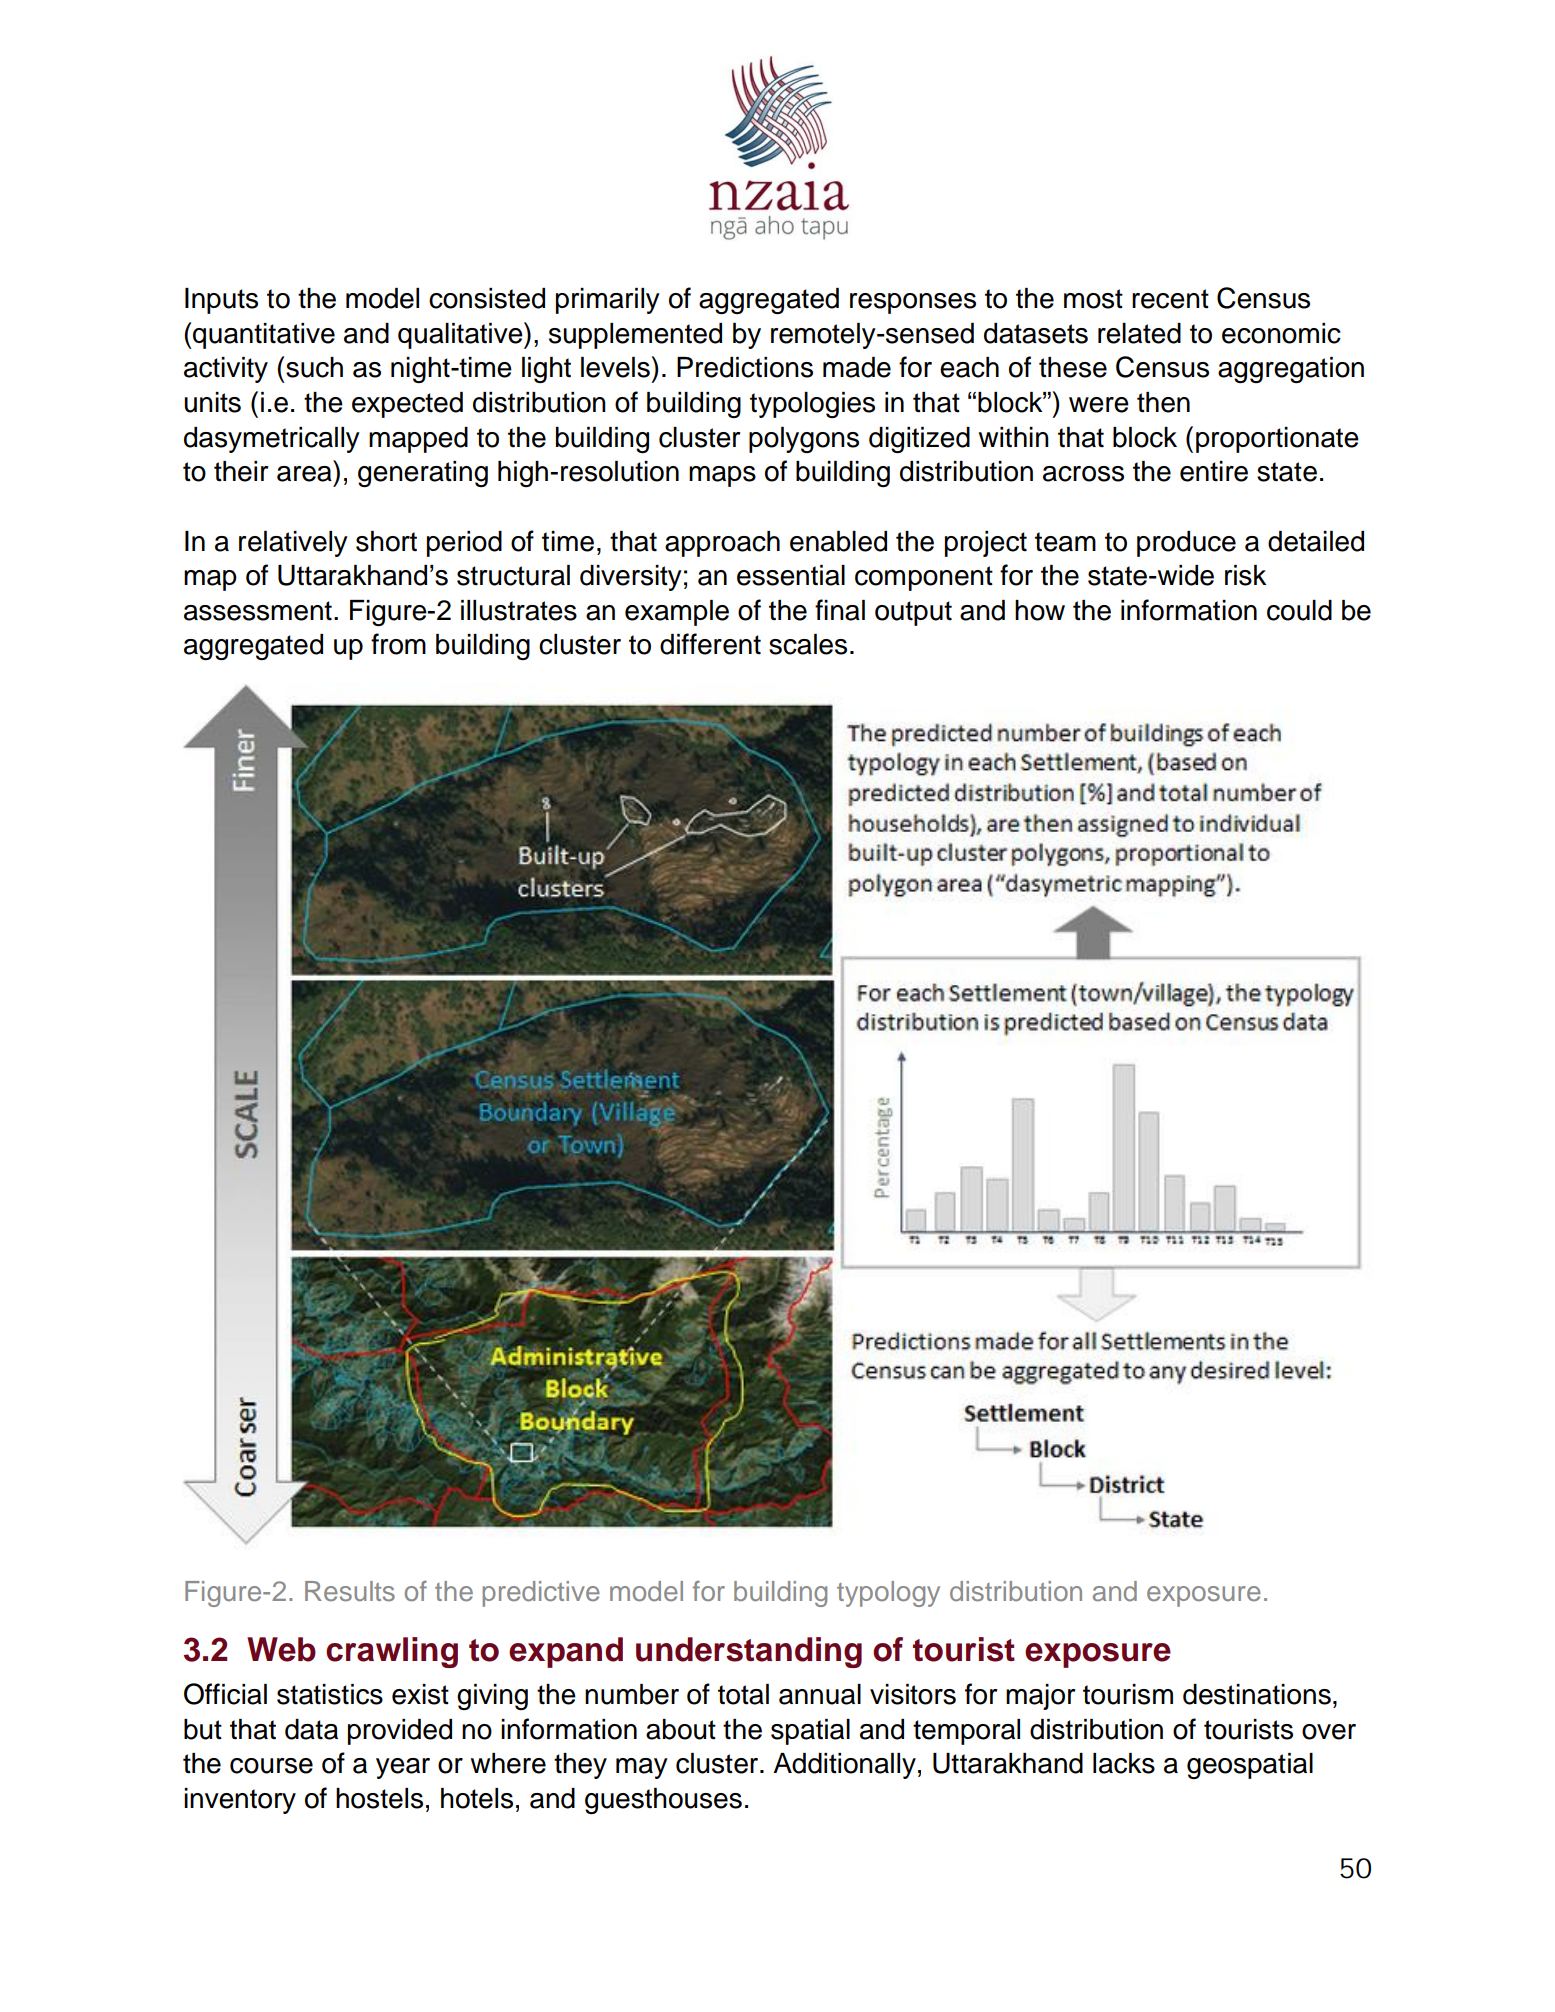  I want to click on such, so click(314, 367).
